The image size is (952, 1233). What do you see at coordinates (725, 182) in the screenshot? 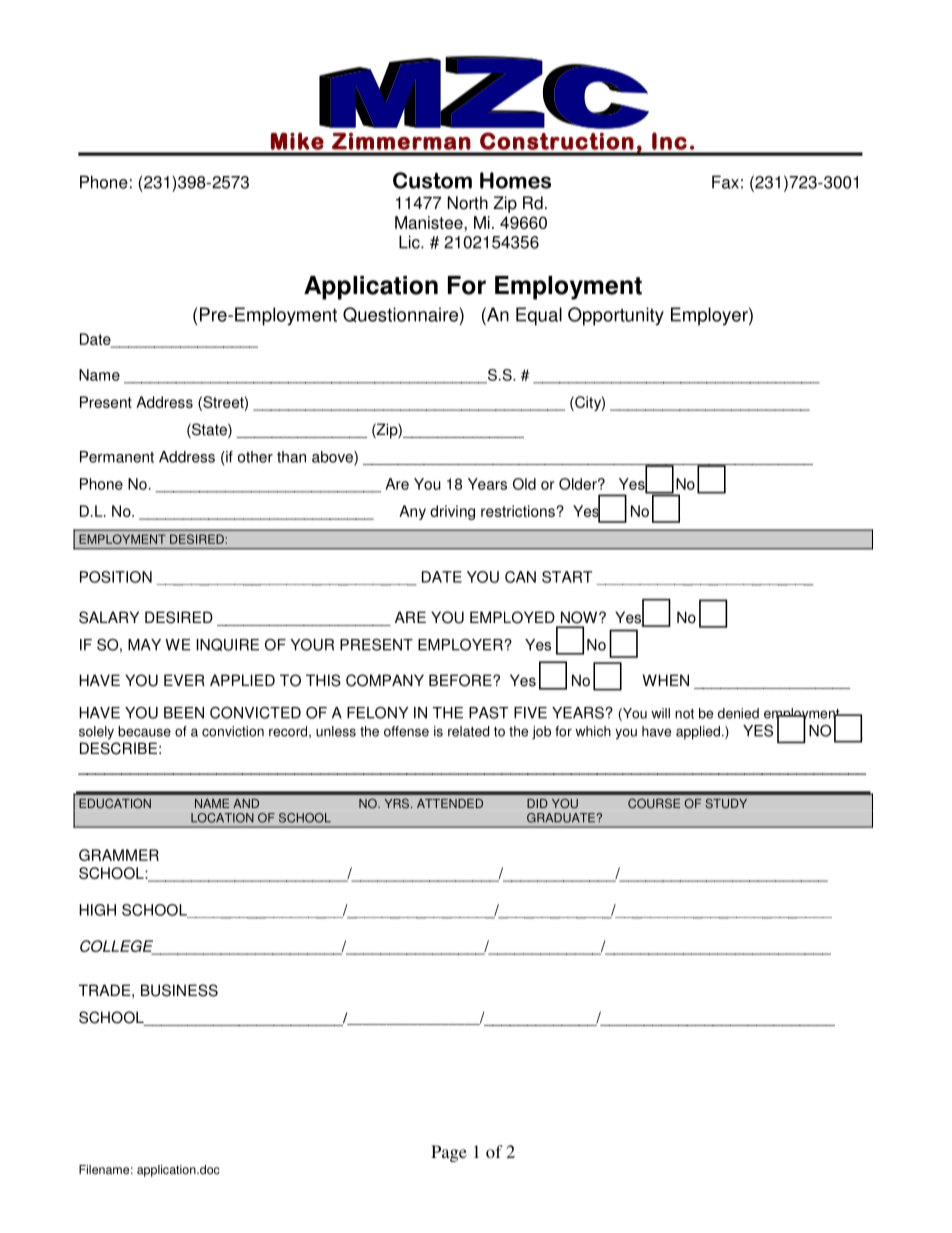
I see `Fax` at bounding box center [725, 182].
